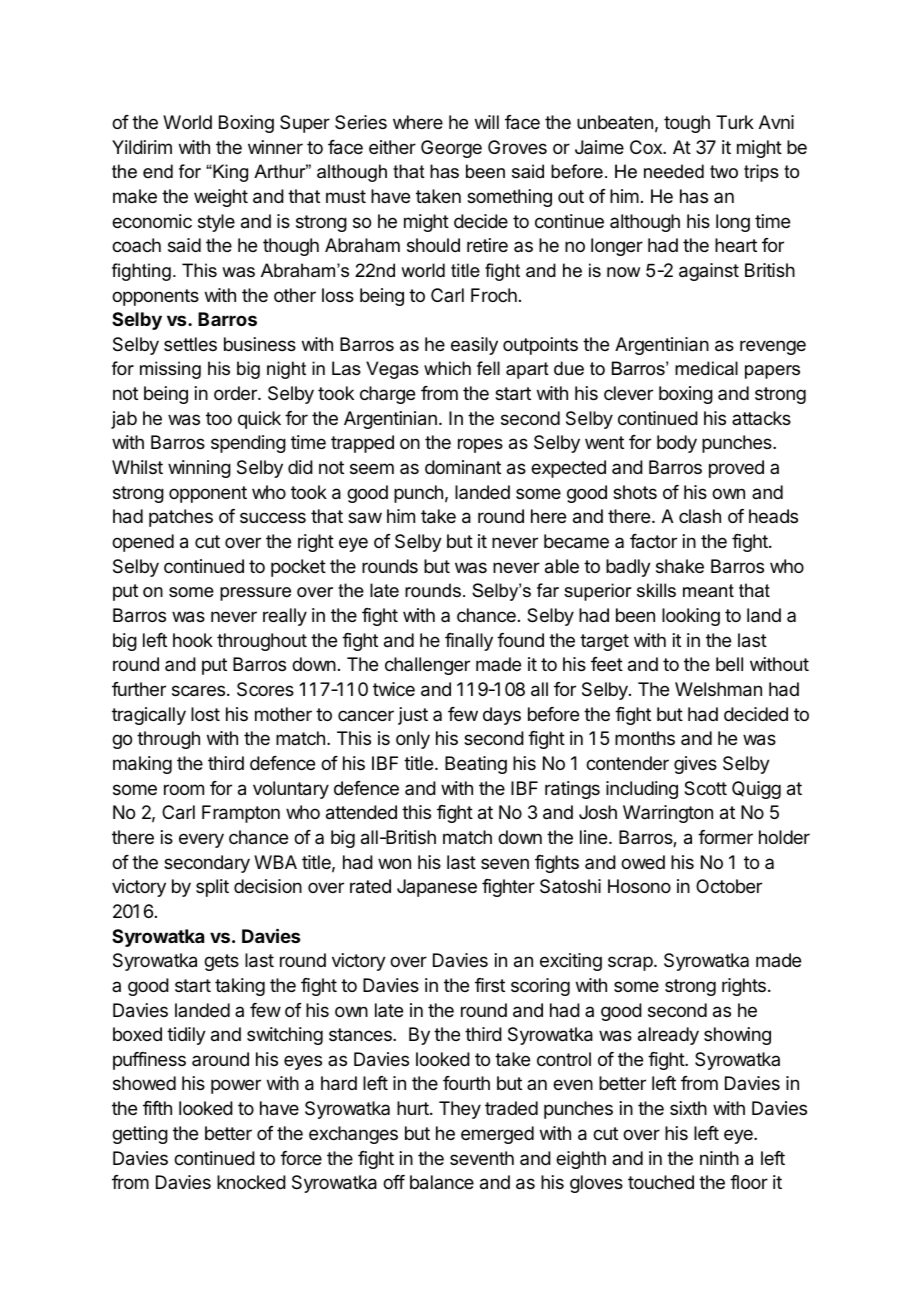  Describe the element at coordinates (729, 664) in the image. I see `bell` at that location.
